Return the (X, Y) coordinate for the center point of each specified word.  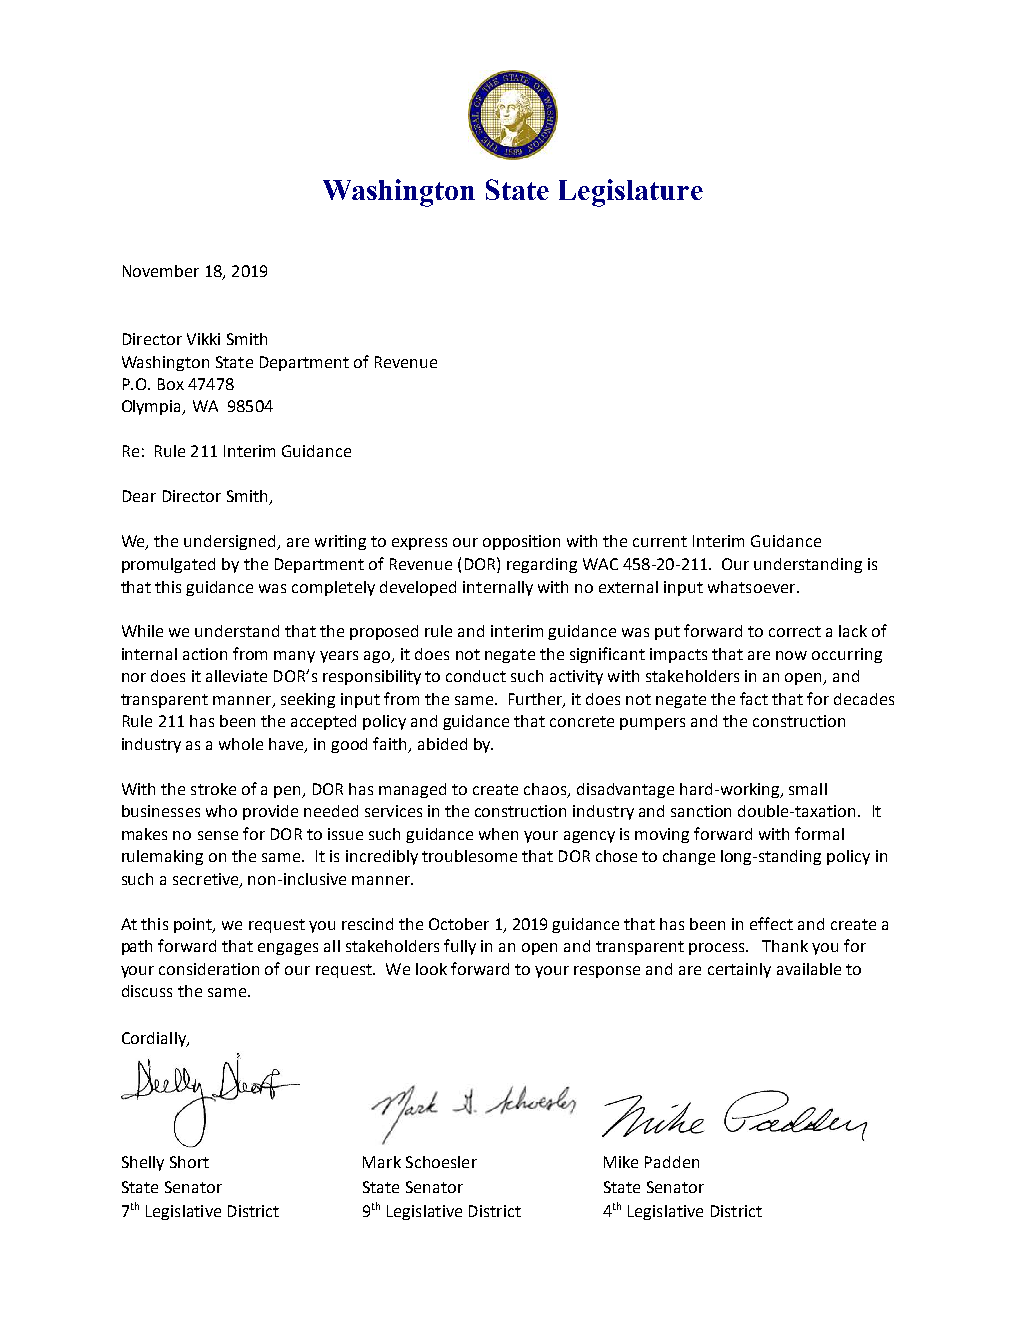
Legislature (631, 193)
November (161, 271)
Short (189, 1162)
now (791, 655)
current (660, 541)
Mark (382, 1162)
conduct (476, 676)
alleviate (236, 676)
